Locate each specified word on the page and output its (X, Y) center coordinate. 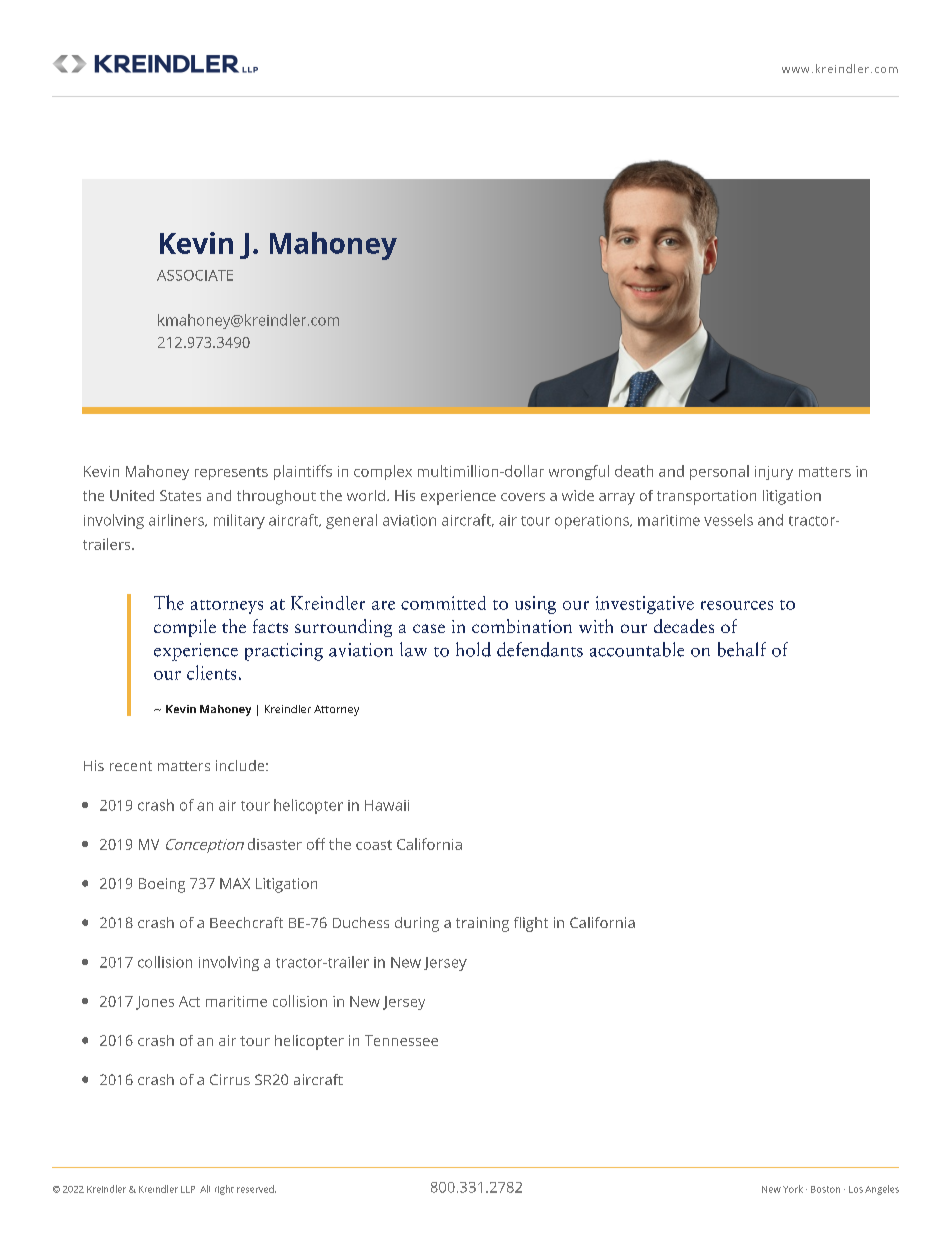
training (482, 924)
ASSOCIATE (195, 275)
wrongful (579, 472)
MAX (235, 883)
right (224, 1190)
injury (774, 473)
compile (185, 628)
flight (531, 924)
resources (737, 605)
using (535, 605)
